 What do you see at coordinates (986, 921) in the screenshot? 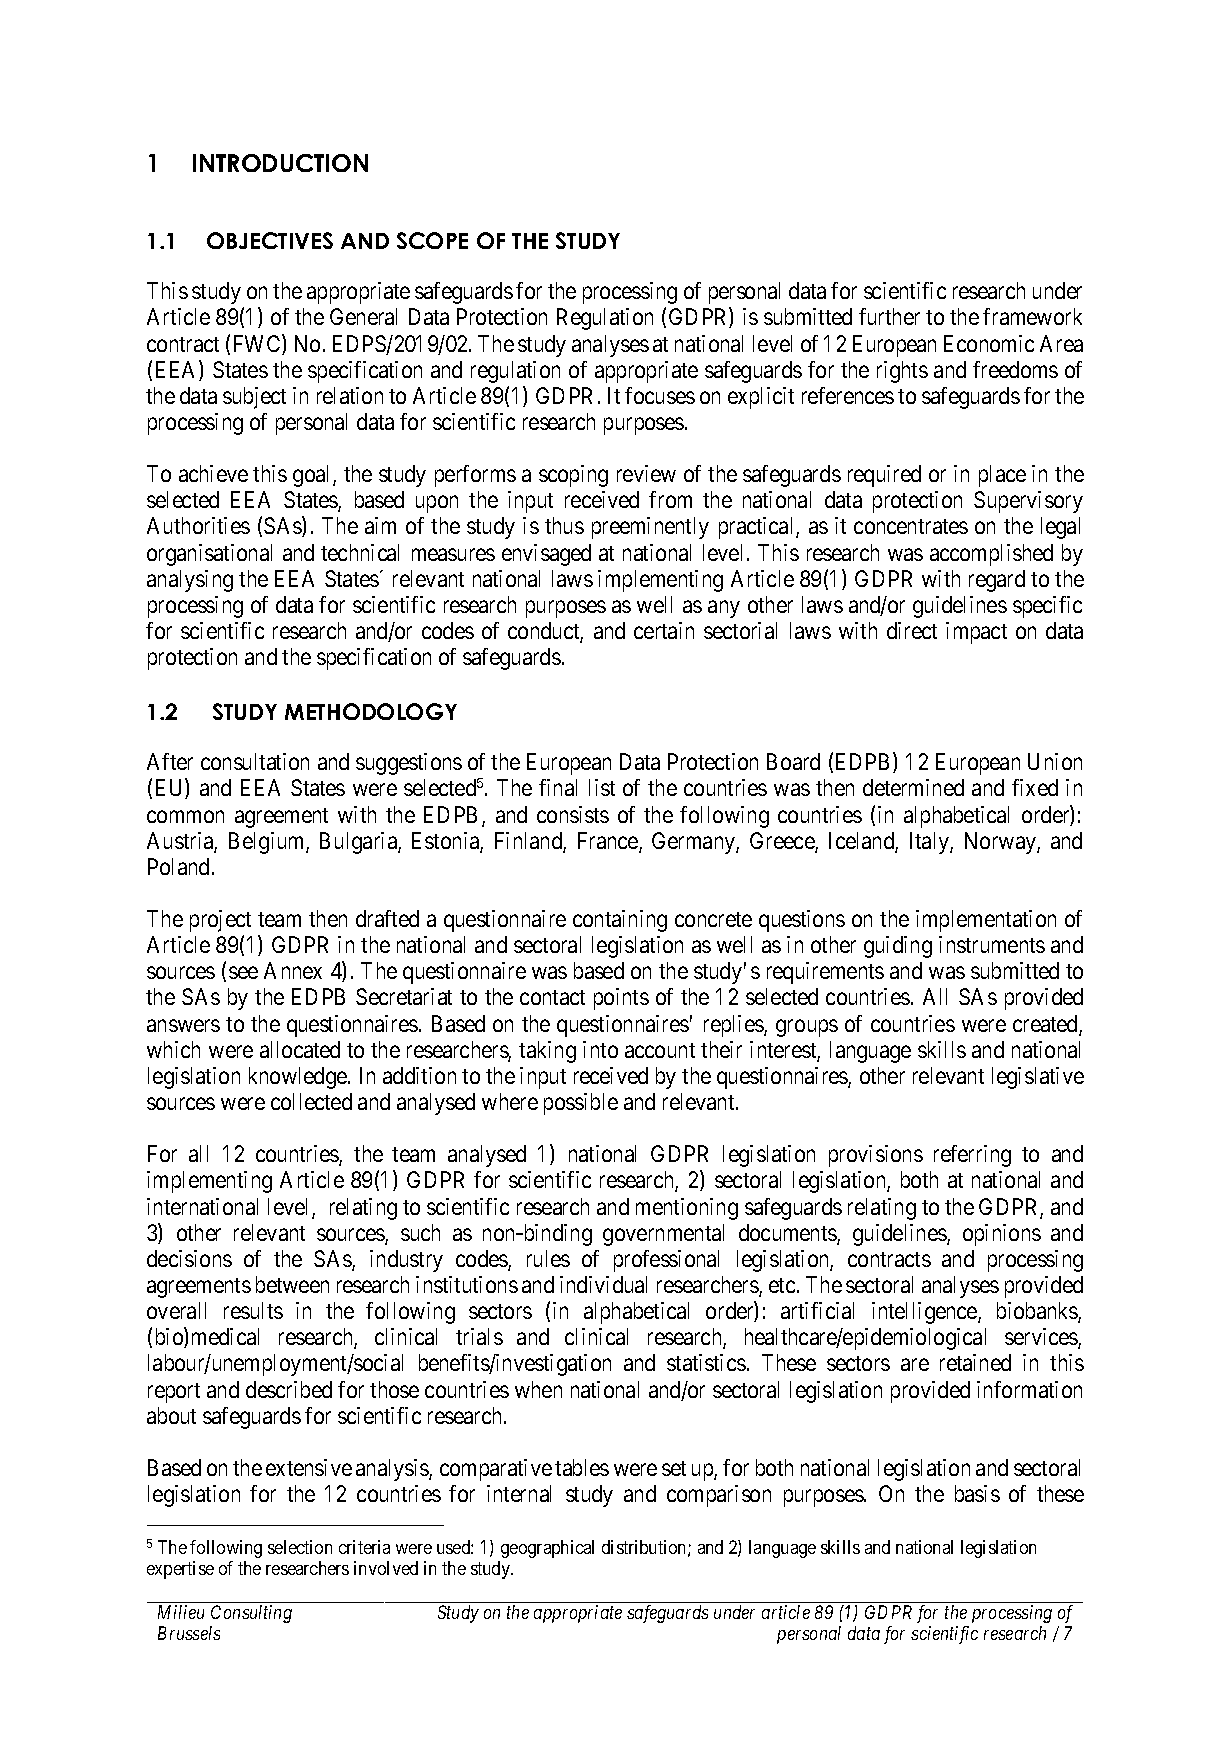
I see `implementation` at bounding box center [986, 921].
